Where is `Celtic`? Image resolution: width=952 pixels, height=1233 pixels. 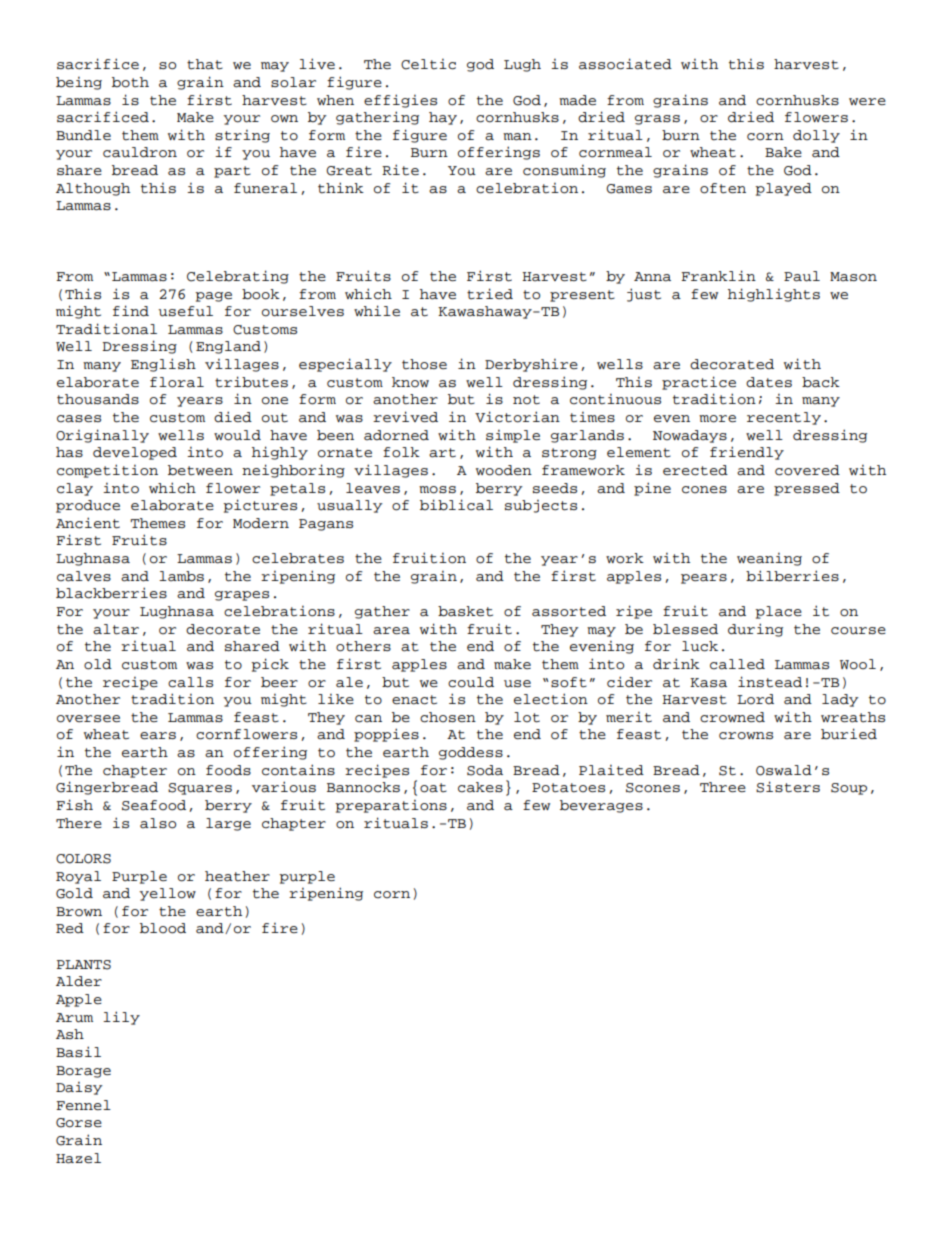
Celtic is located at coordinates (428, 64).
